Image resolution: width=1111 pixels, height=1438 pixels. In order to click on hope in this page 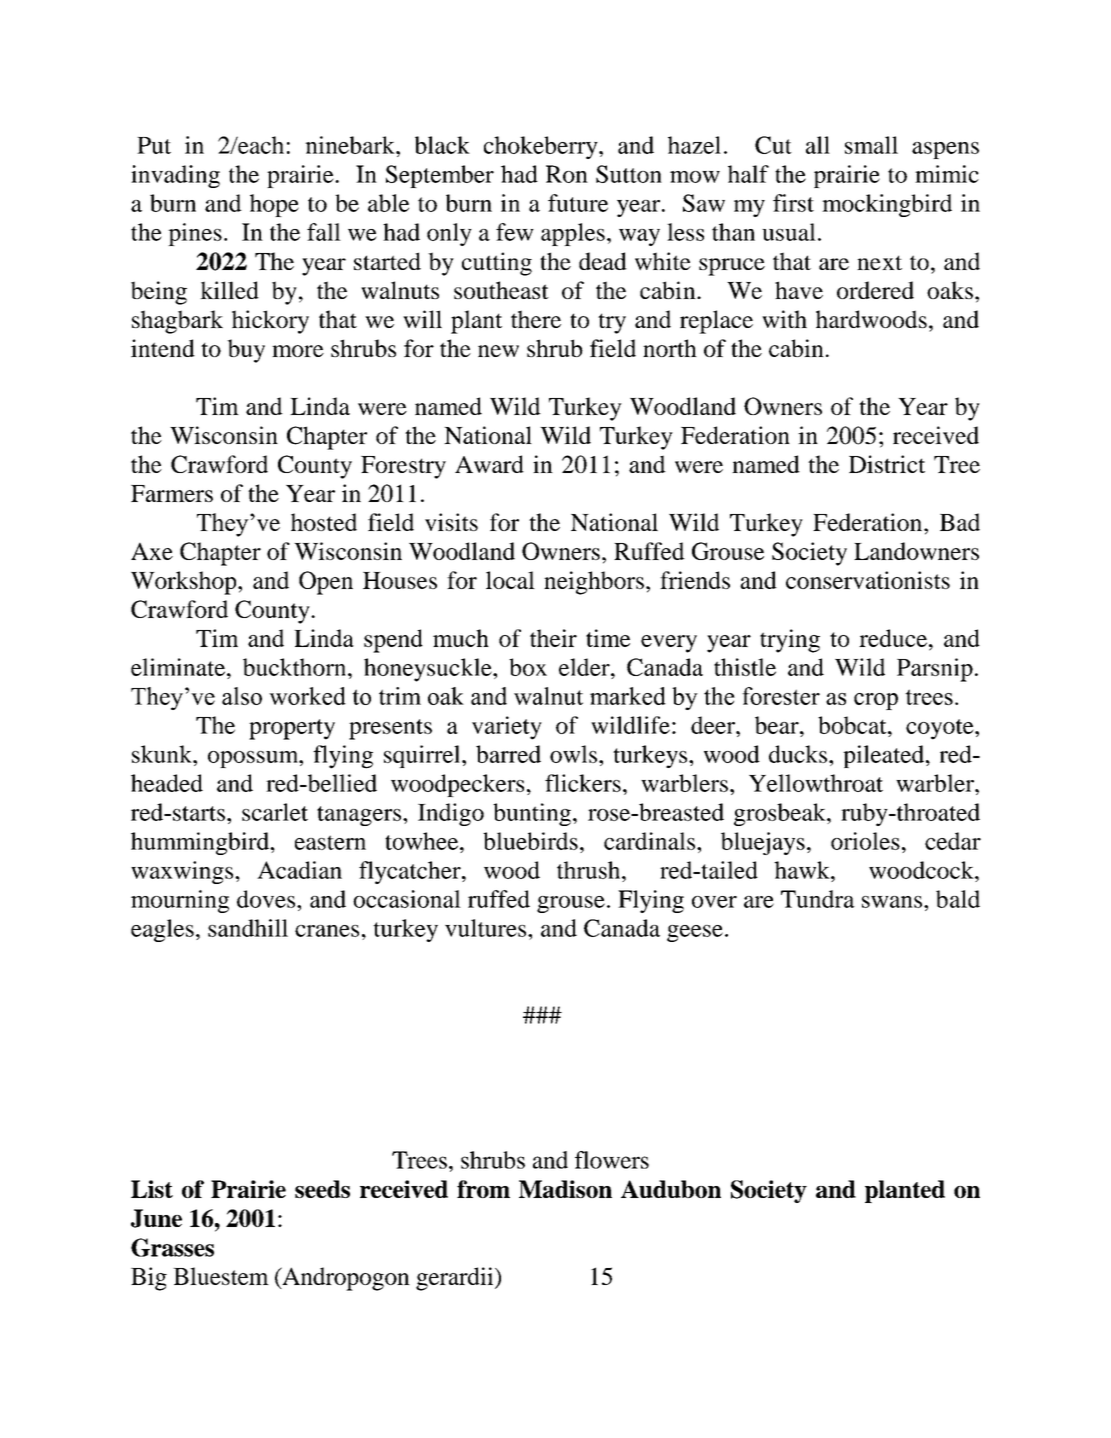, I will do `click(274, 205)`.
